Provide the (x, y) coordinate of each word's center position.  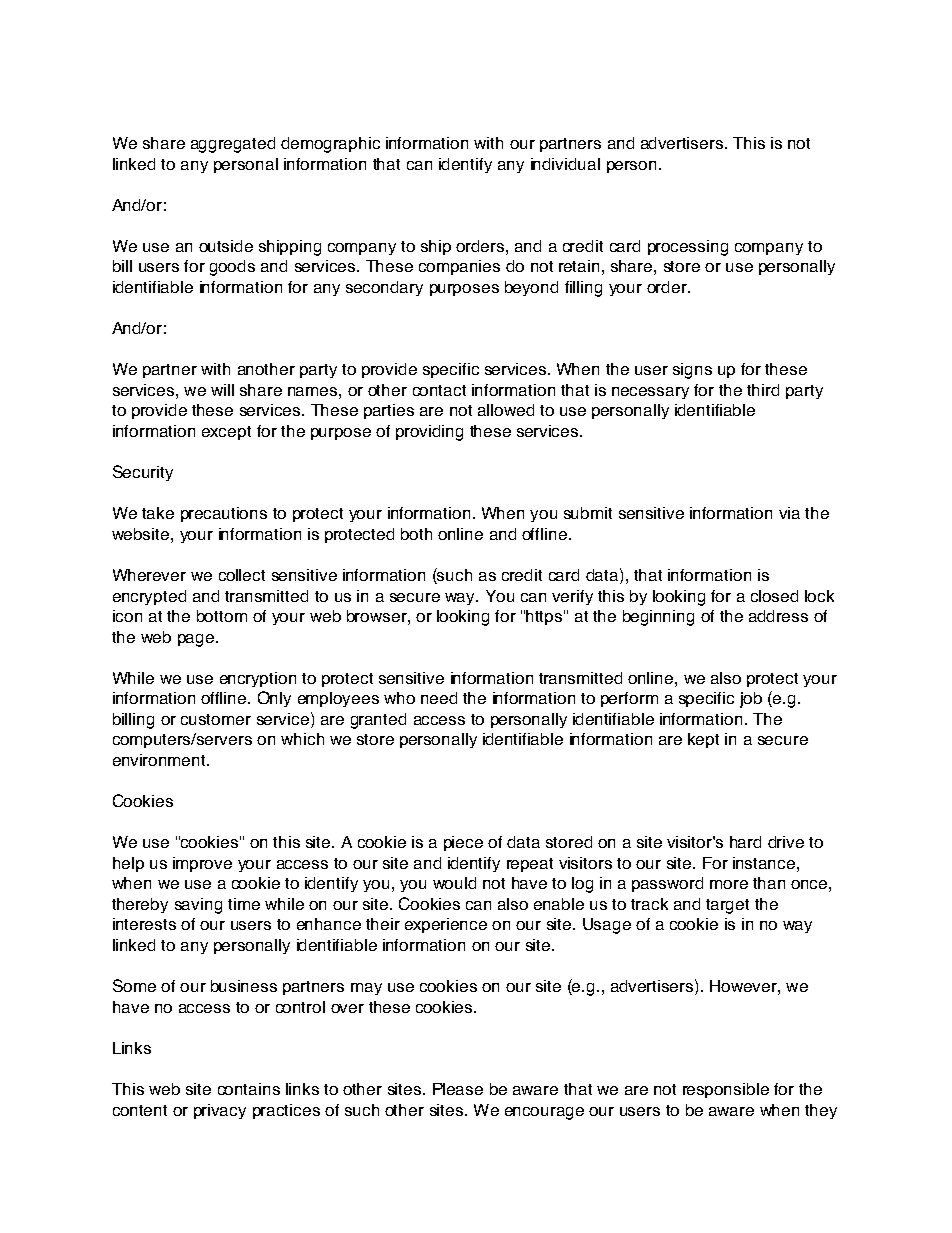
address (778, 616)
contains (249, 1089)
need (439, 698)
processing (688, 248)
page (197, 640)
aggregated (233, 145)
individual (565, 164)
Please (458, 1089)
